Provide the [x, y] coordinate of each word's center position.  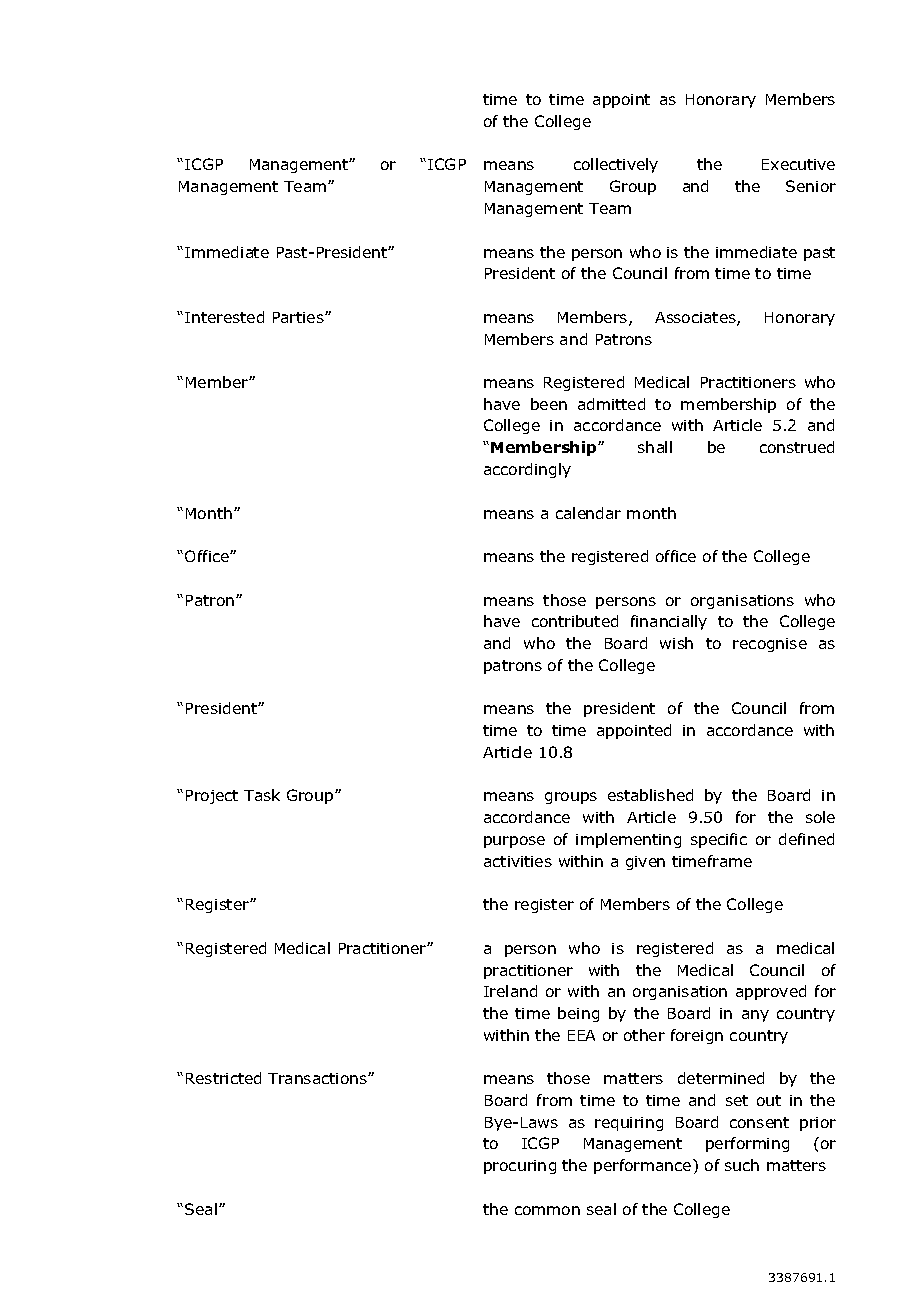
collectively [616, 165]
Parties [299, 317]
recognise [770, 645]
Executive [798, 164]
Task [262, 795]
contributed [575, 621]
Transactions [318, 1078]
